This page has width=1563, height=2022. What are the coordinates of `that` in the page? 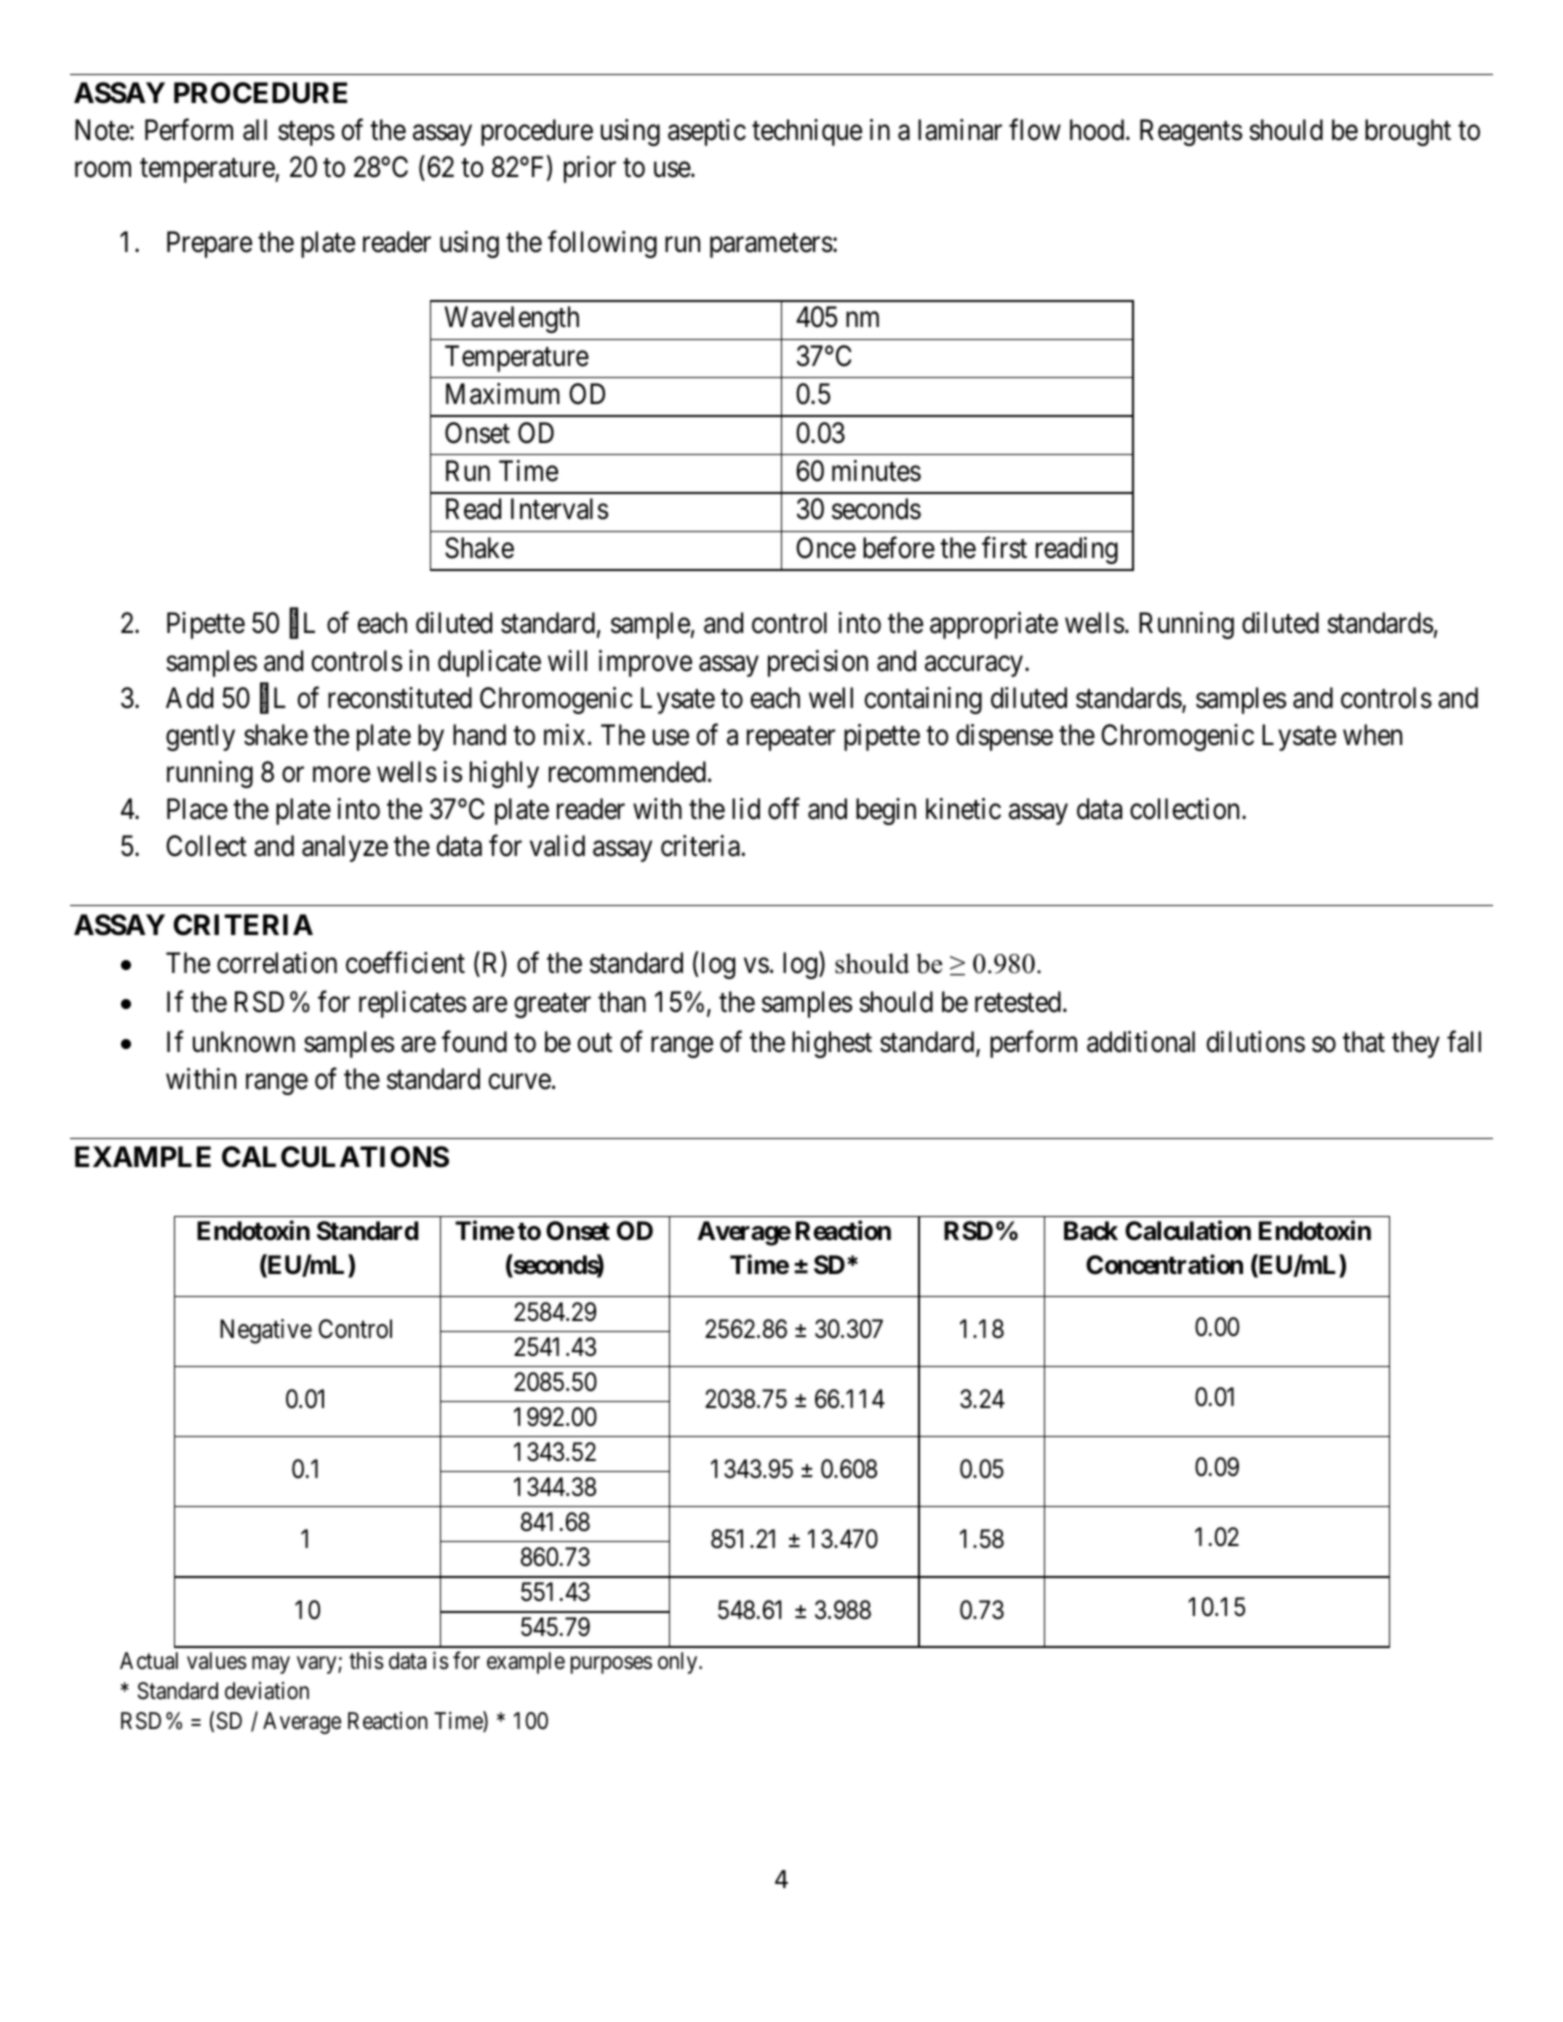 It's located at (1364, 1042).
